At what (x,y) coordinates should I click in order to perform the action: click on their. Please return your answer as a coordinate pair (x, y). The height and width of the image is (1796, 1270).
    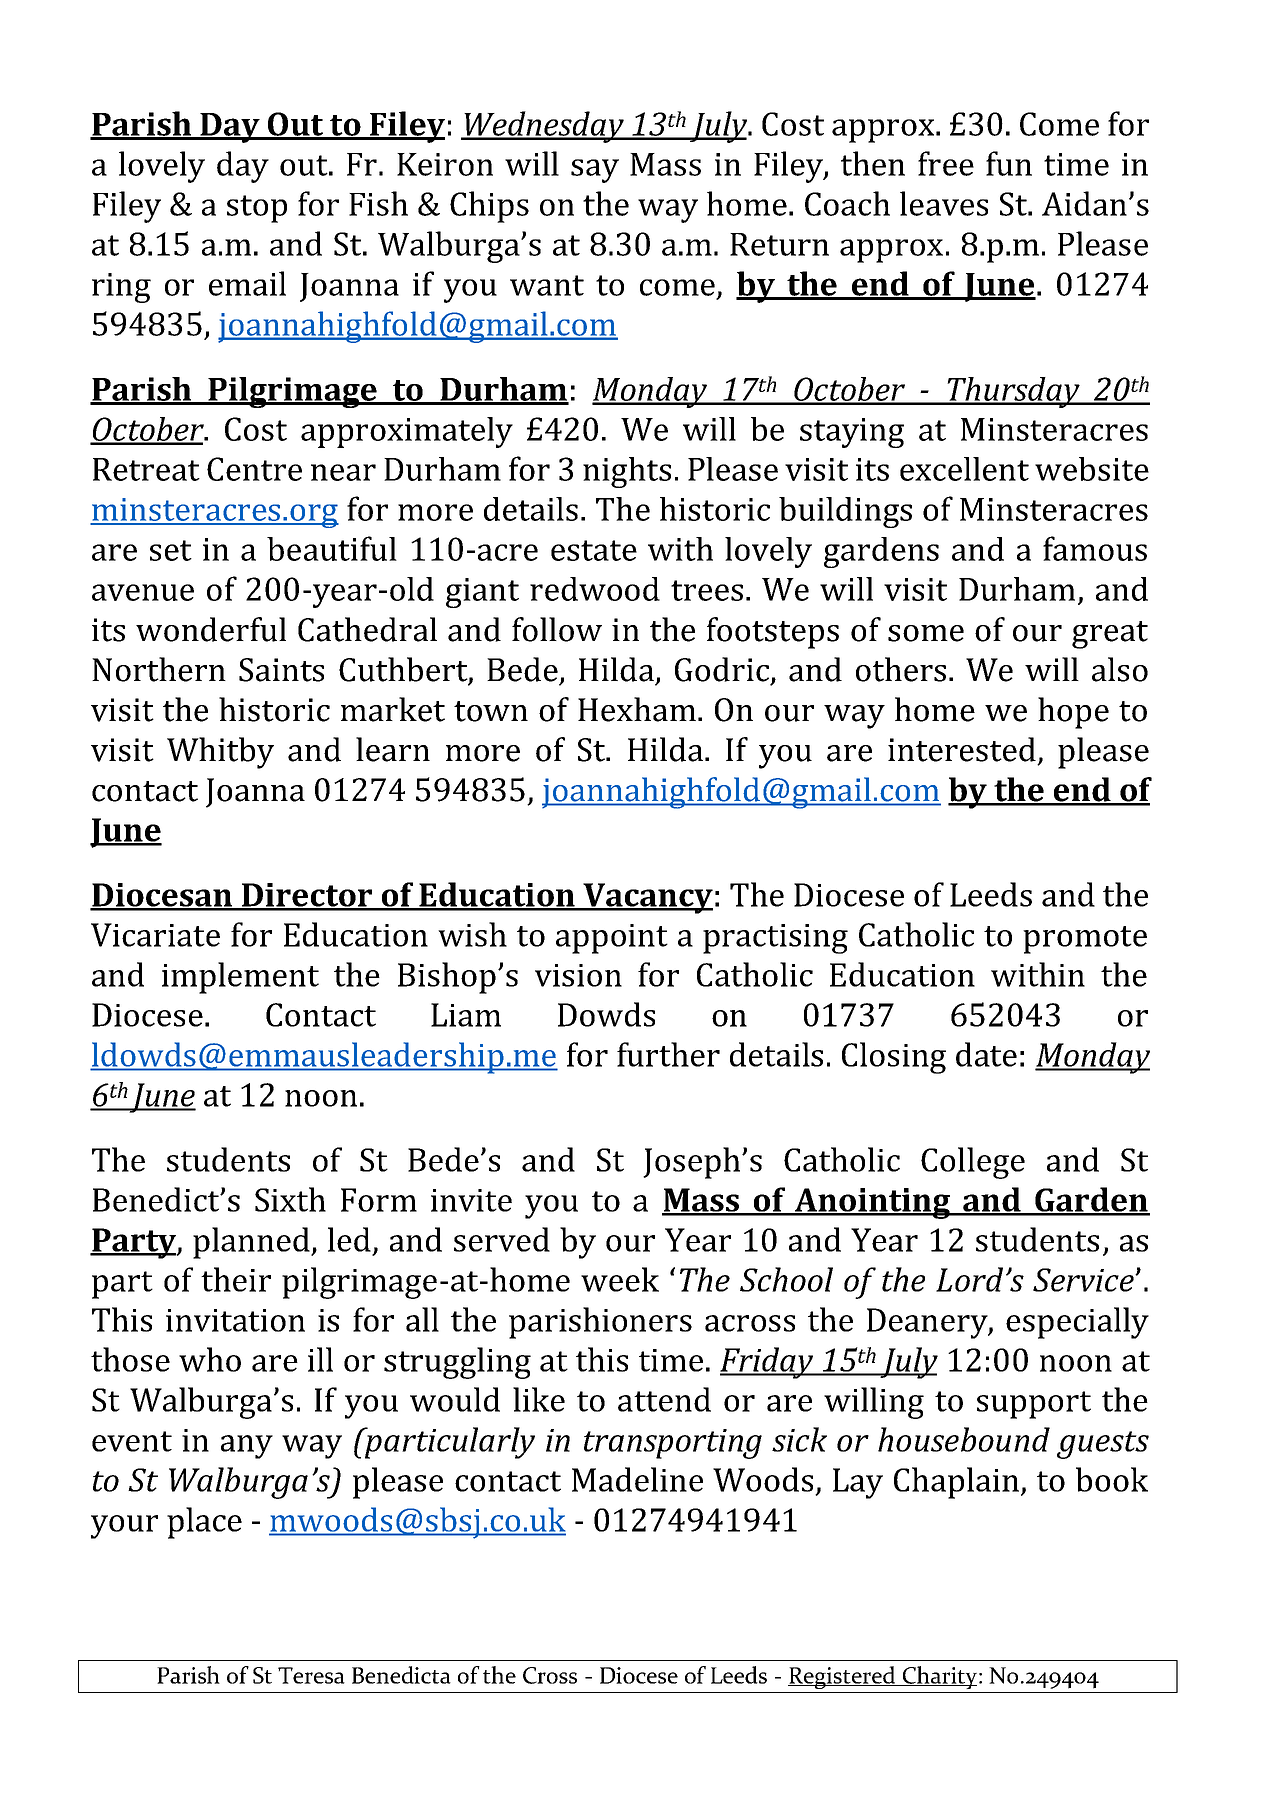
    Looking at the image, I should click on (236, 1279).
